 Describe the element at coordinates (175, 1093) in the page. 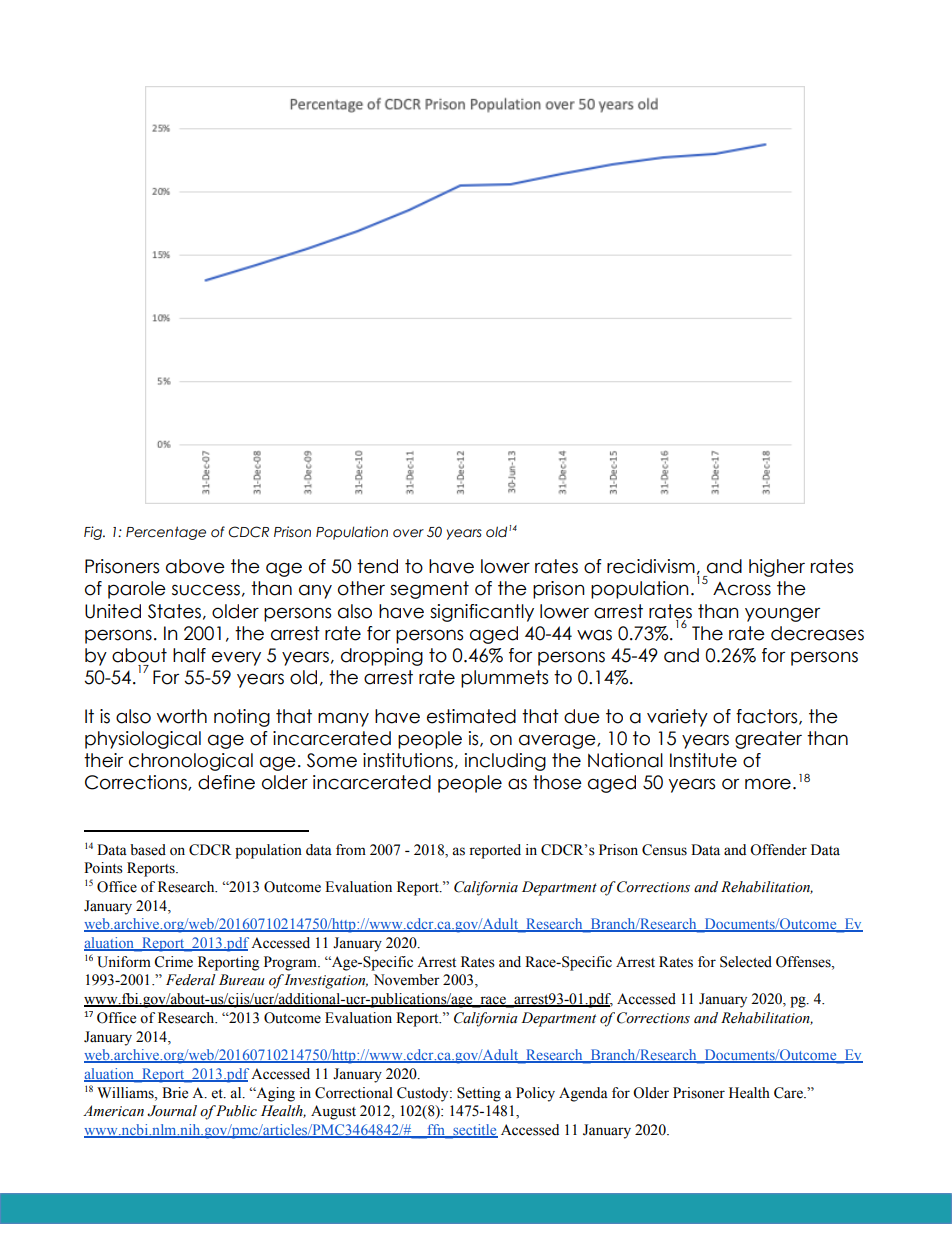

I see `Brie` at that location.
